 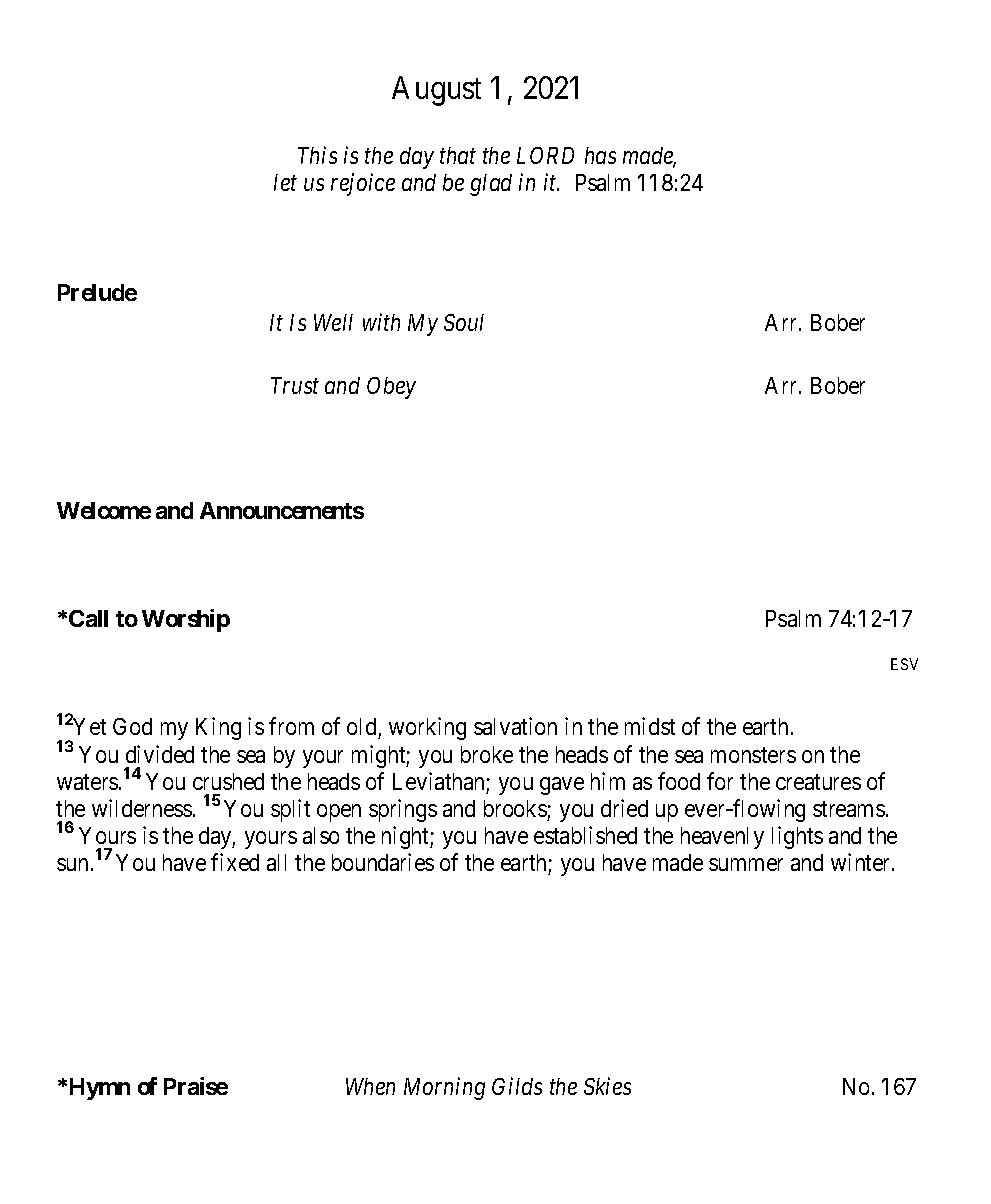 I want to click on that, so click(x=458, y=155).
